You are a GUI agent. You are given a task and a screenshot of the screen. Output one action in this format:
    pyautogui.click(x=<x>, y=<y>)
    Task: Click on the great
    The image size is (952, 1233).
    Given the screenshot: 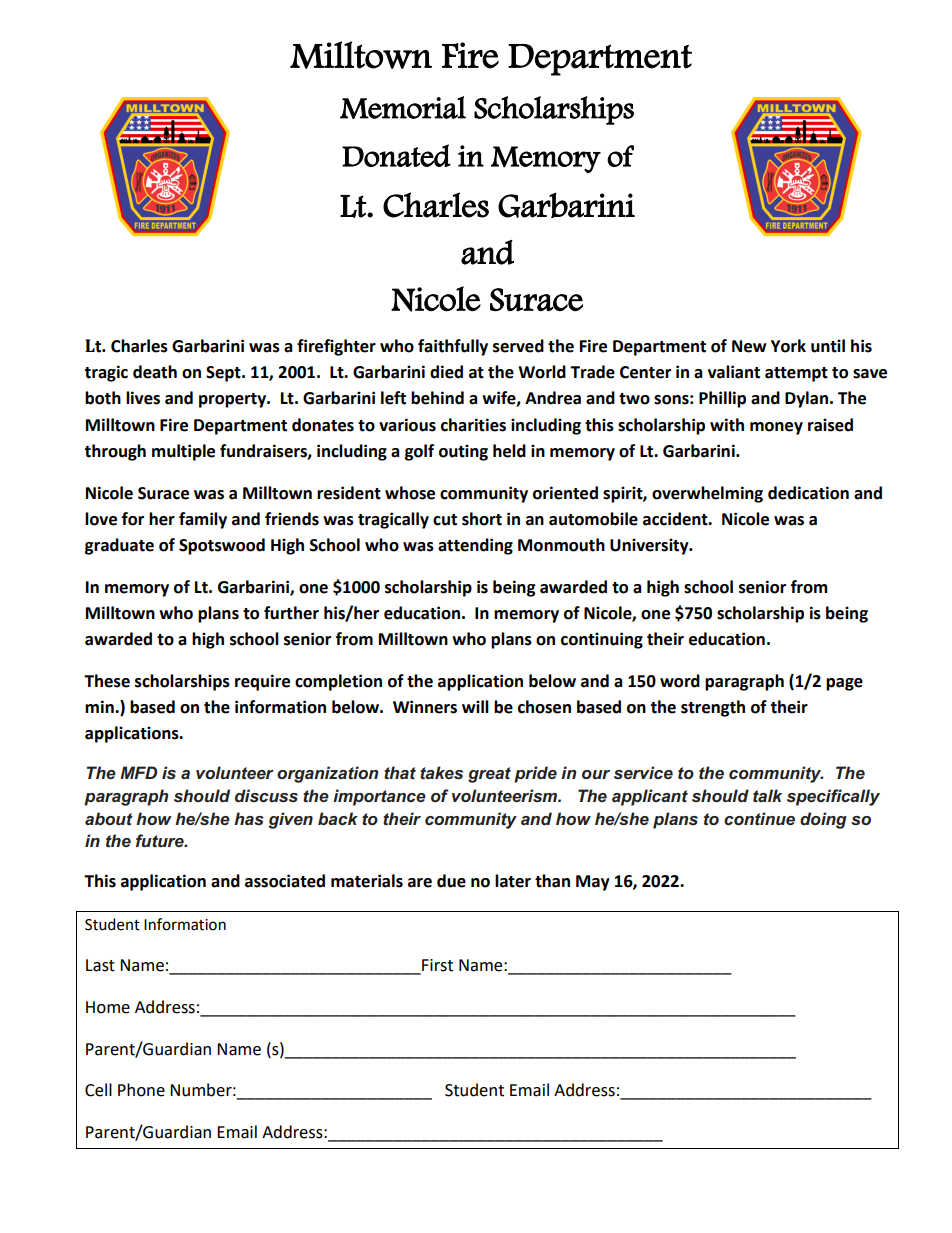 What is the action you would take?
    pyautogui.click(x=489, y=775)
